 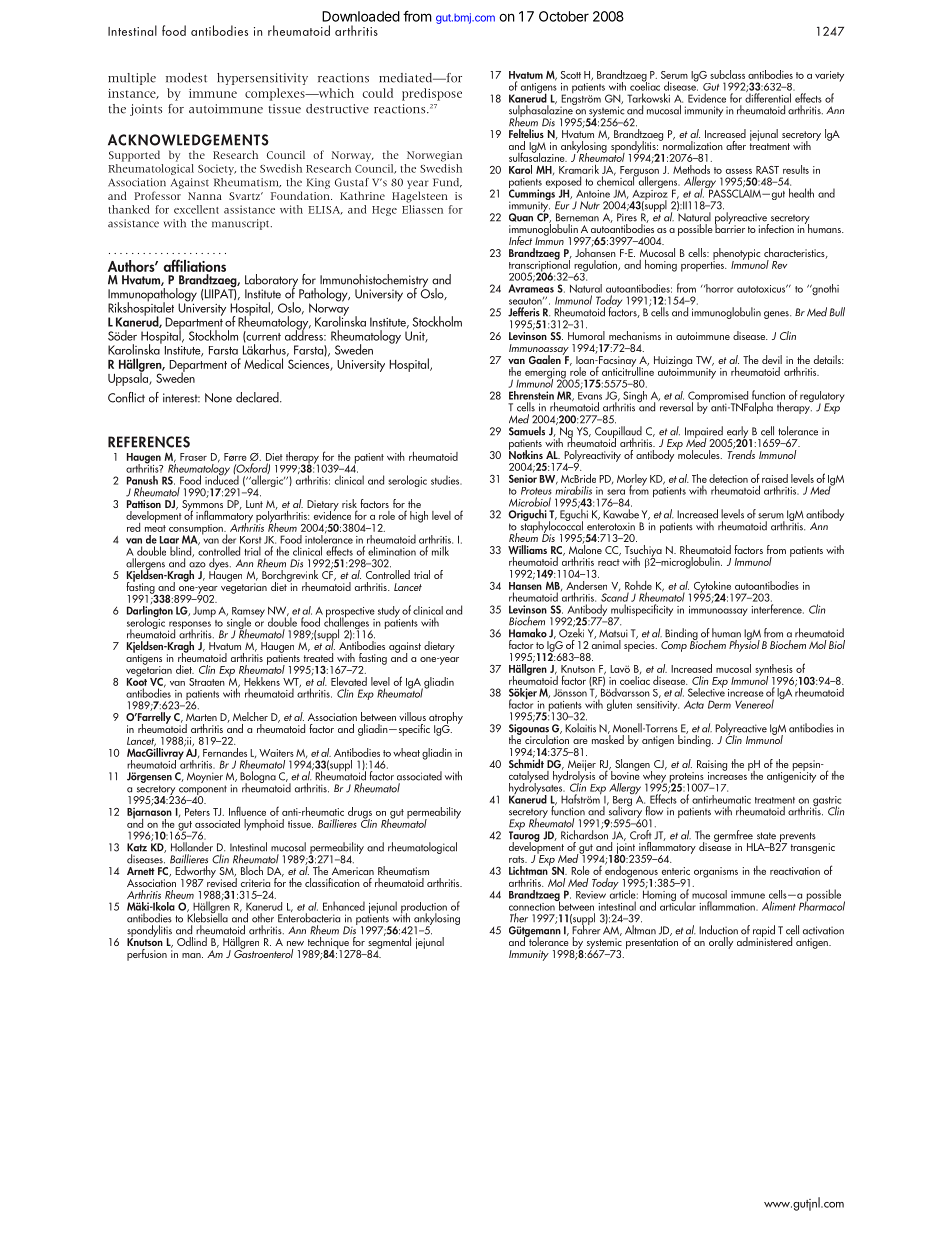 What do you see at coordinates (446, 480) in the screenshot?
I see `studies` at bounding box center [446, 480].
